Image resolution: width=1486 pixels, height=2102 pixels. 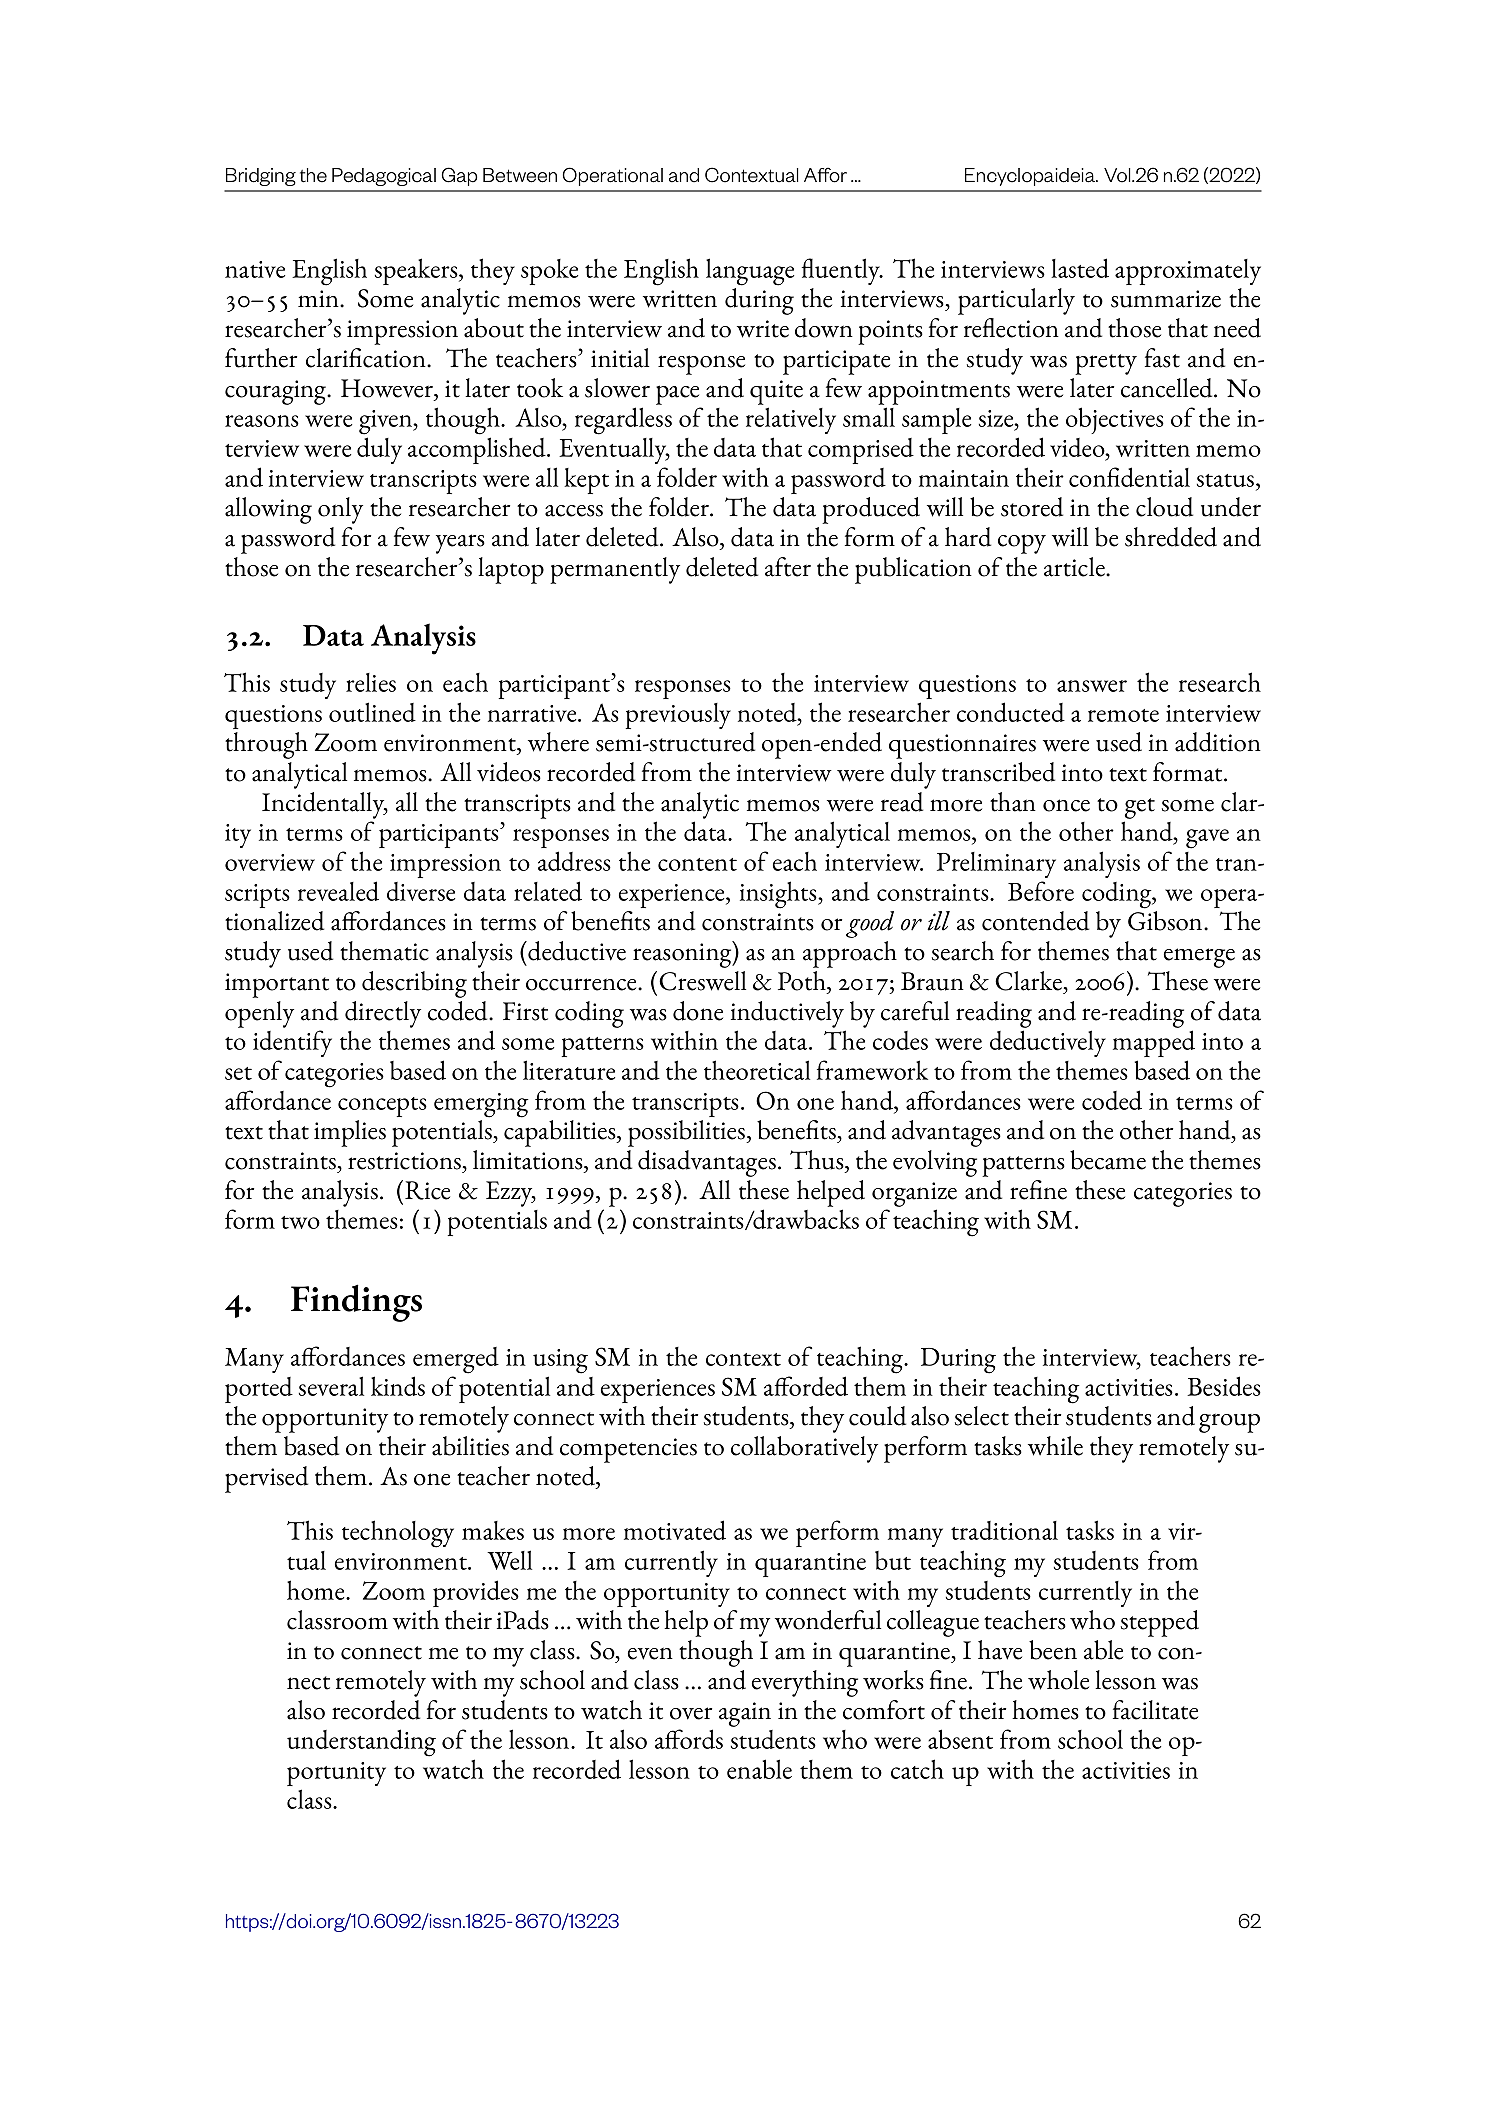 I want to click on provides, so click(x=476, y=1593).
